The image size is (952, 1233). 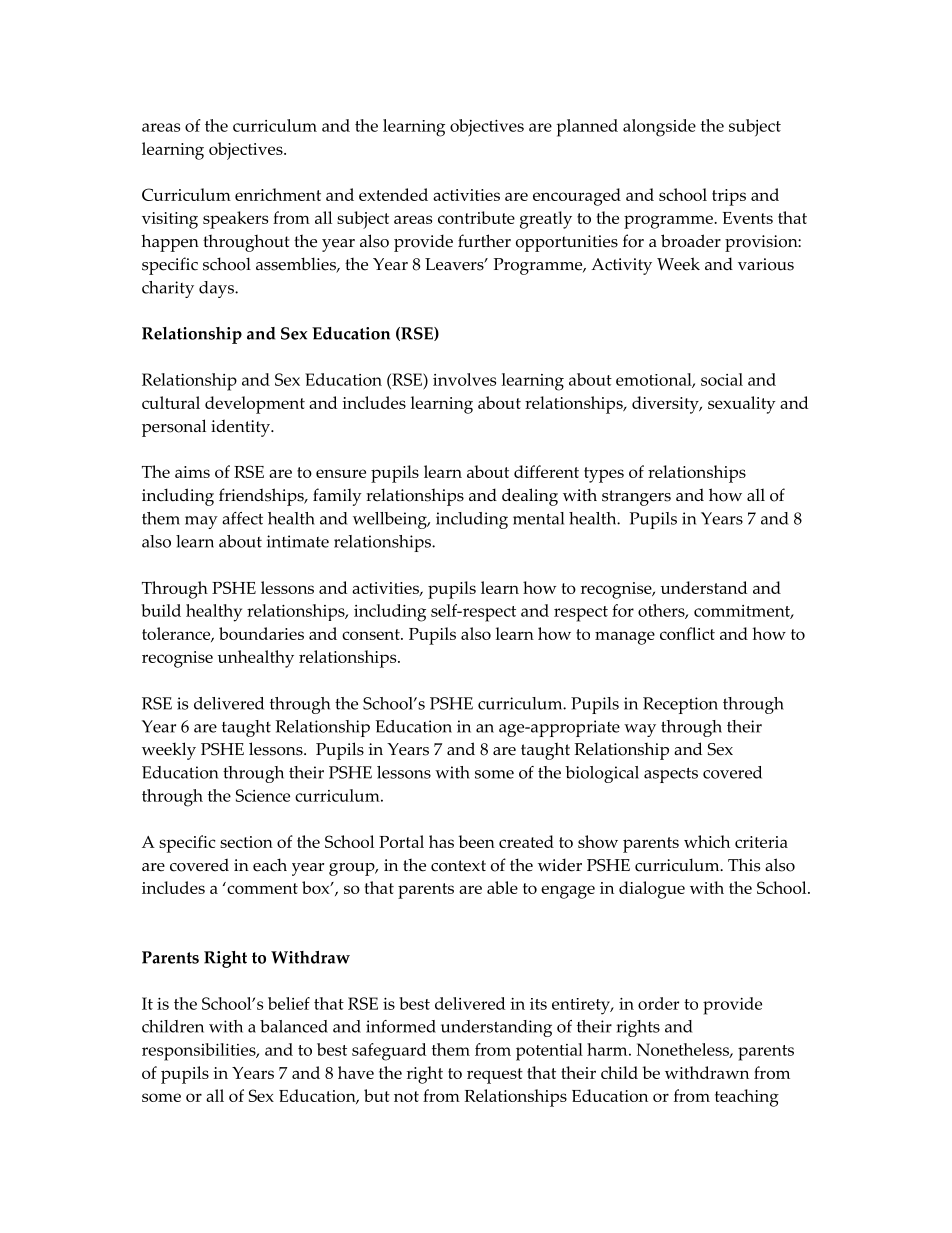 What do you see at coordinates (671, 775) in the screenshot?
I see `aspects` at bounding box center [671, 775].
